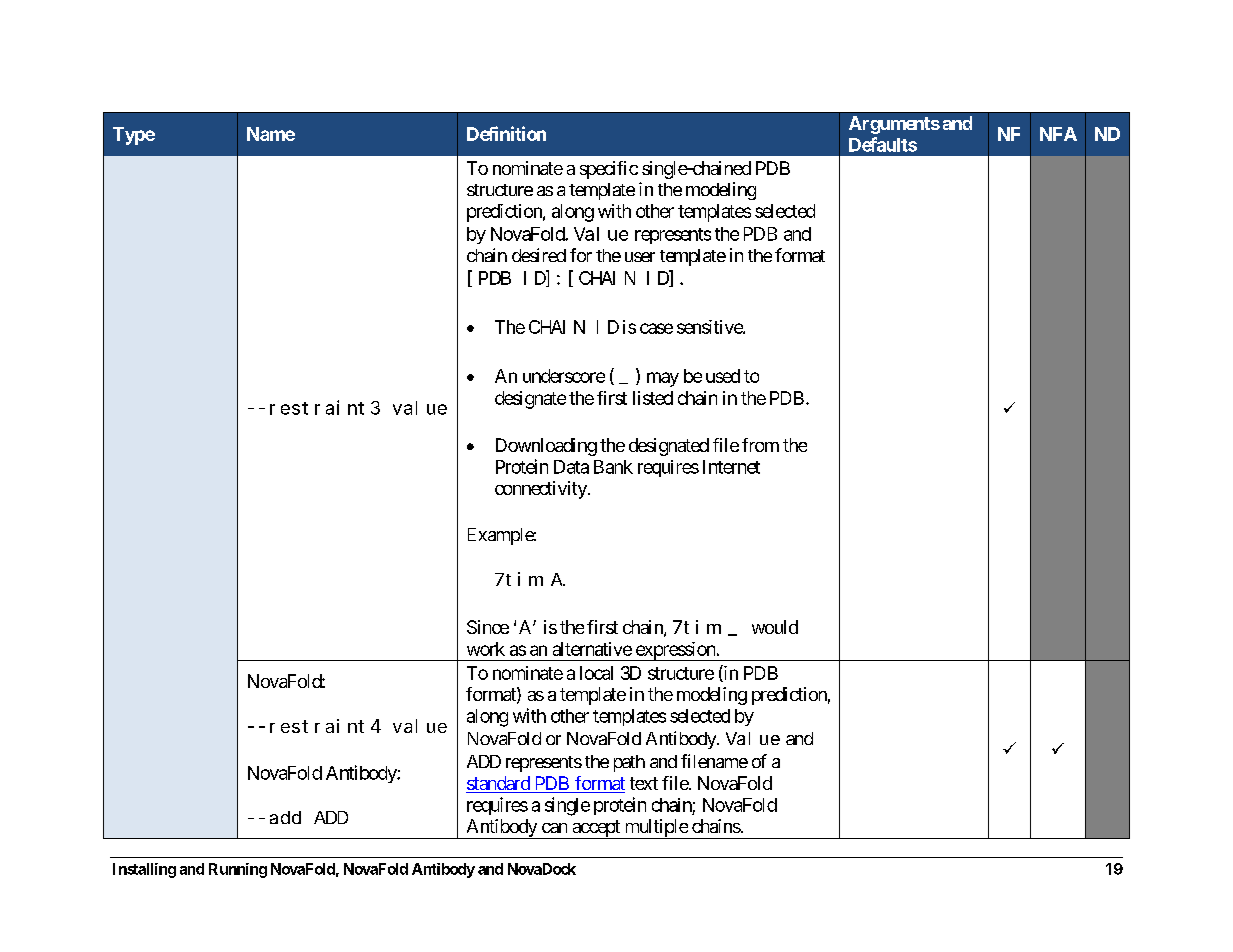  Describe the element at coordinates (1058, 134) in the screenshot. I see `NFA` at that location.
